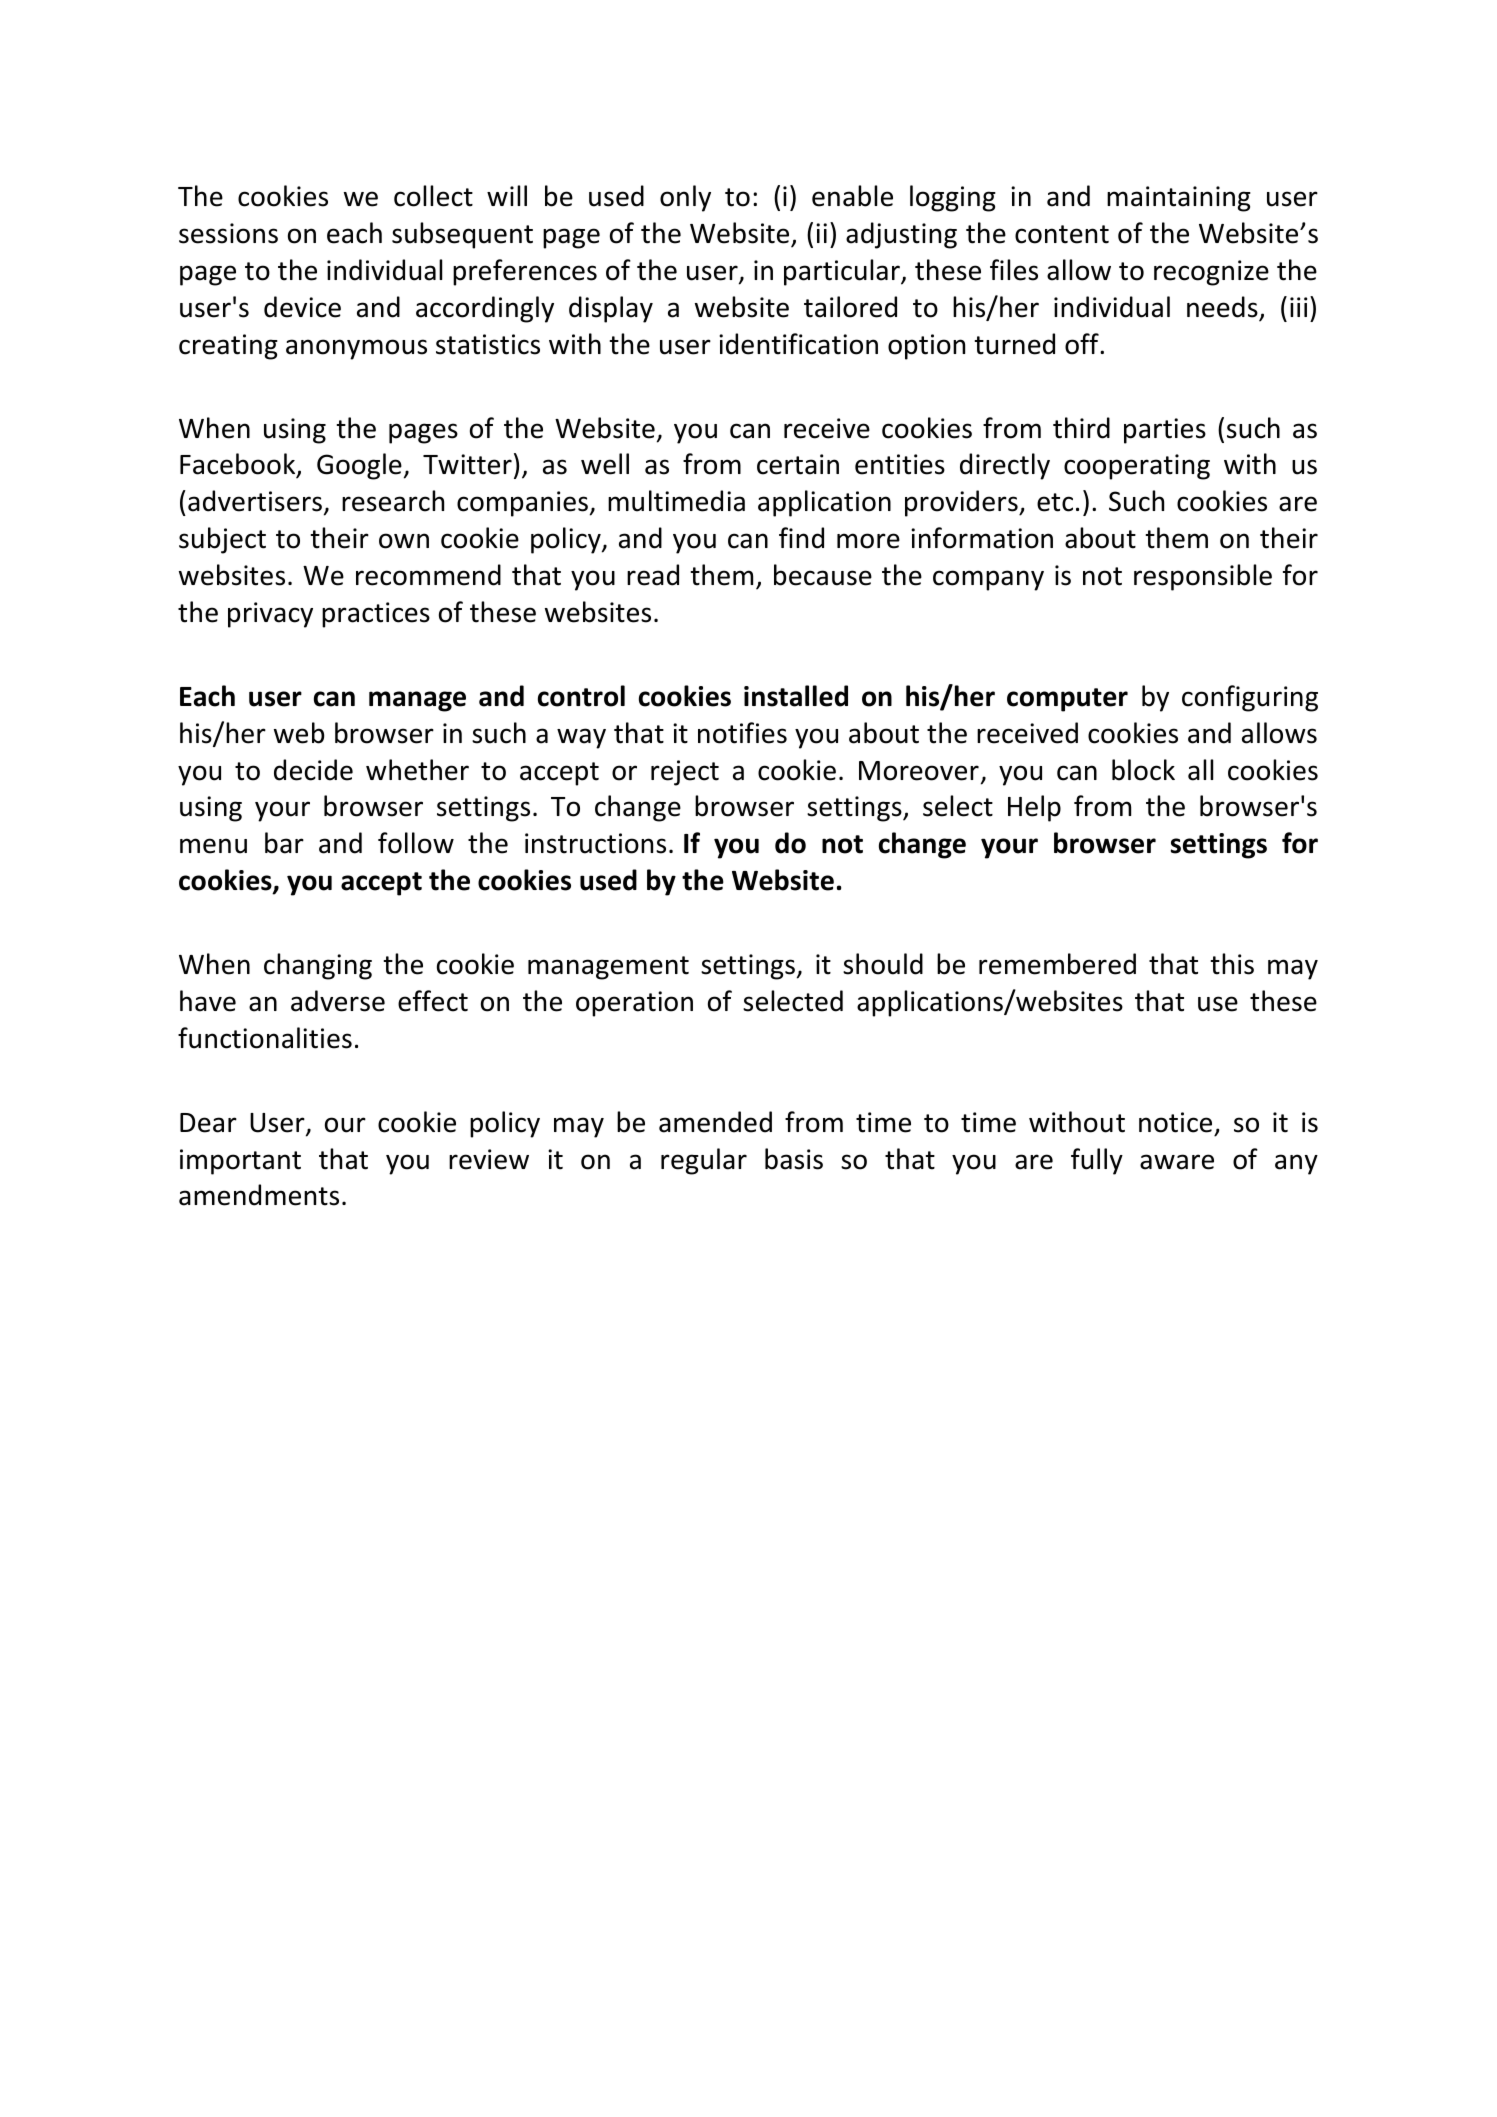 The height and width of the screenshot is (2117, 1497). I want to click on important, so click(240, 1162).
